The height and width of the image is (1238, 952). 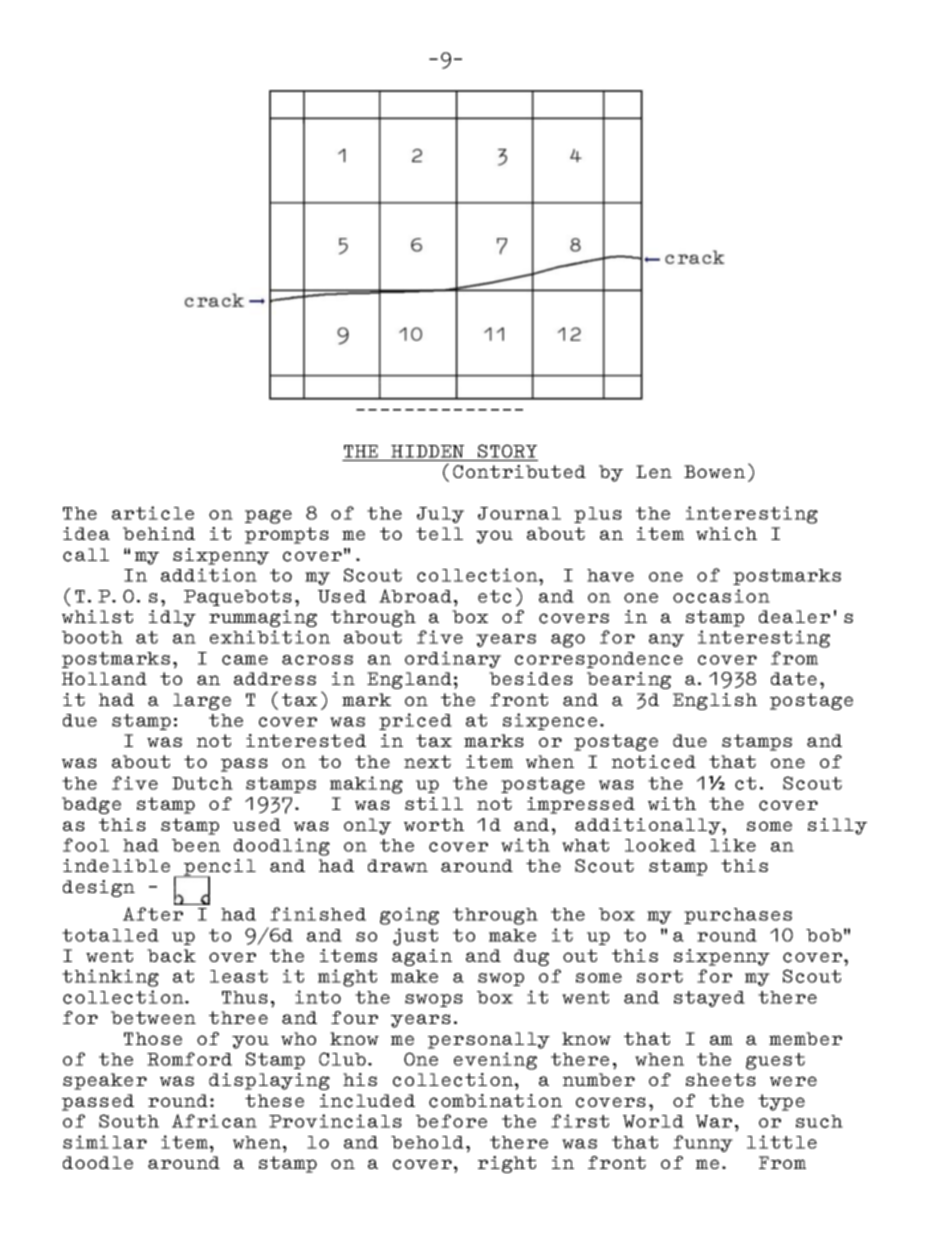 What do you see at coordinates (427, 451) in the image?
I see `HIDDEN` at bounding box center [427, 451].
